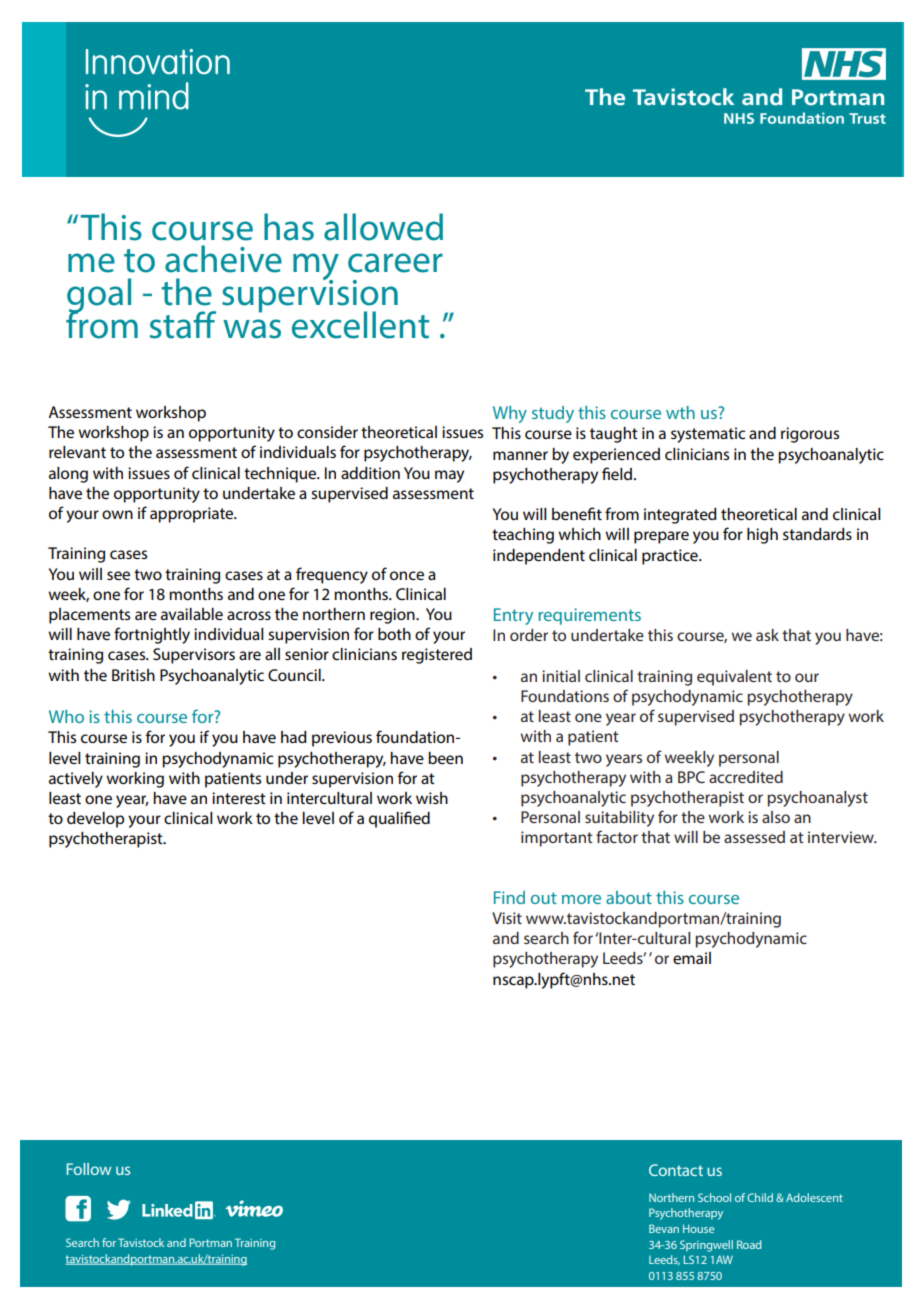  I want to click on career, so click(395, 263).
